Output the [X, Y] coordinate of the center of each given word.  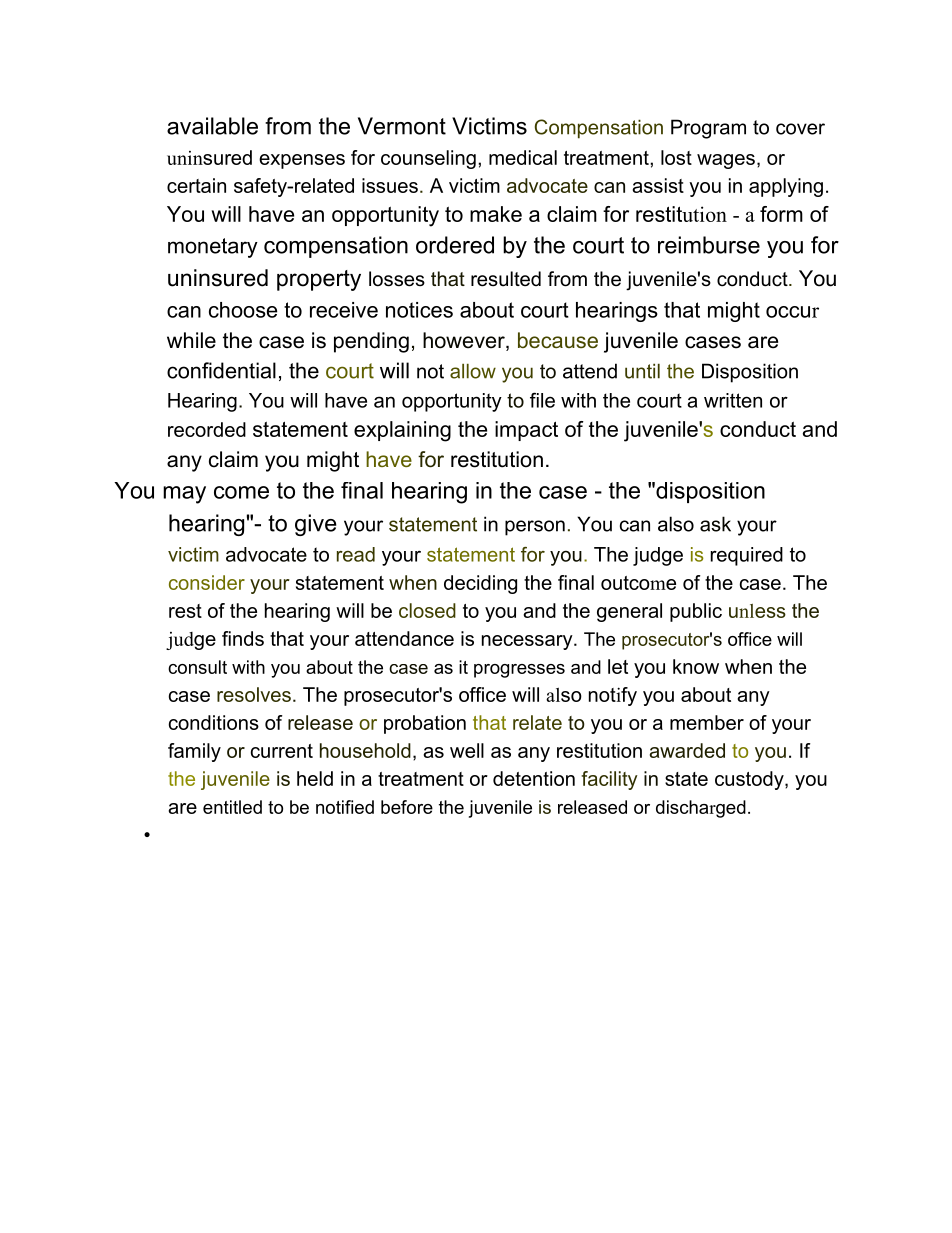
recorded [207, 429]
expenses [302, 161]
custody [750, 780]
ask [715, 524]
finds [243, 638]
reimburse [709, 245]
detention [534, 778]
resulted [506, 279]
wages [726, 161]
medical [523, 157]
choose [243, 310]
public [696, 612]
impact [526, 431]
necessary [528, 642]
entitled [232, 807]
